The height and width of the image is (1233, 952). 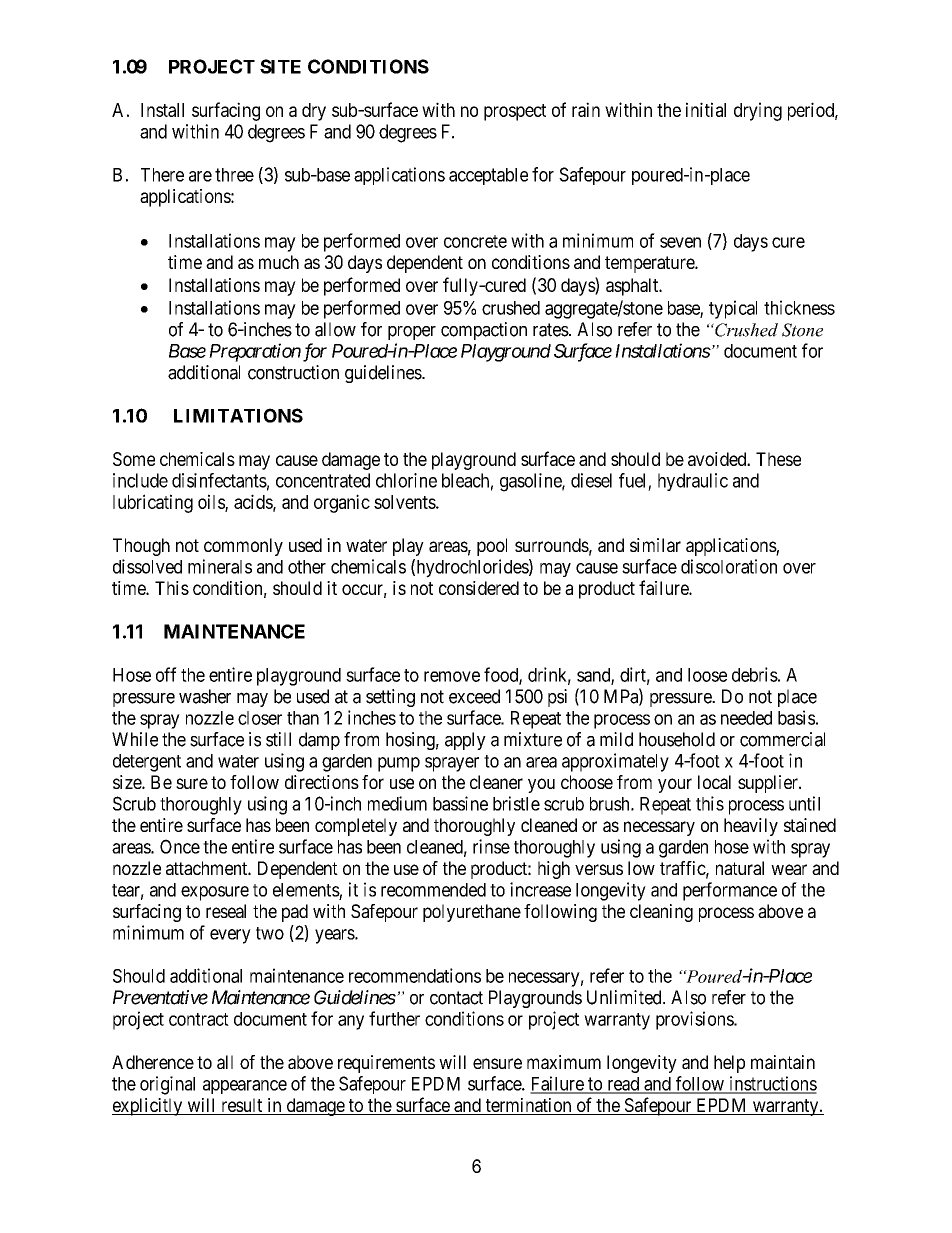 I want to click on discoloration, so click(x=729, y=566).
